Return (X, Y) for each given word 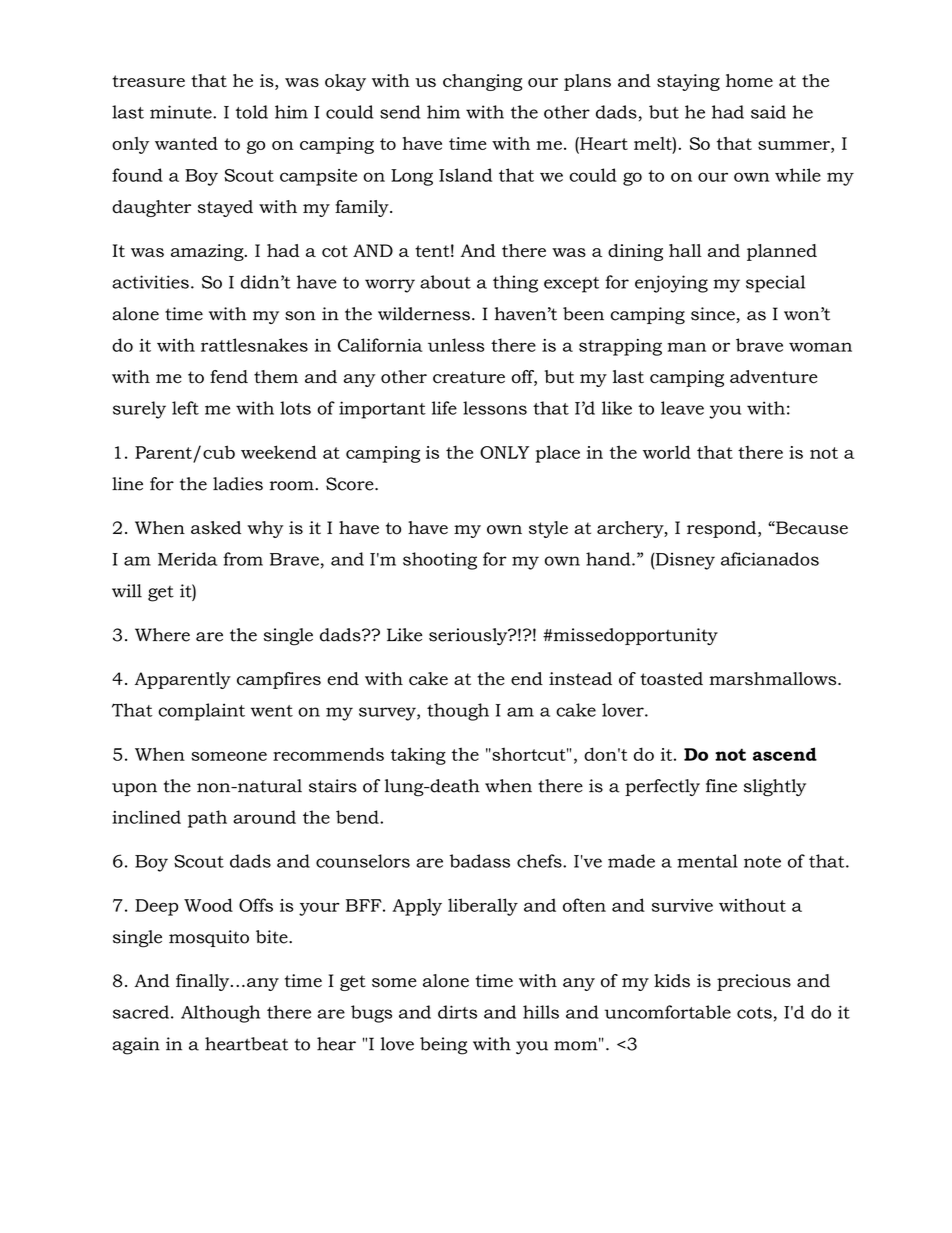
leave (682, 408)
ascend (785, 754)
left (185, 408)
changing (482, 82)
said (768, 112)
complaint (201, 712)
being (443, 1046)
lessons (495, 408)
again (136, 1046)
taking (418, 756)
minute (182, 112)
